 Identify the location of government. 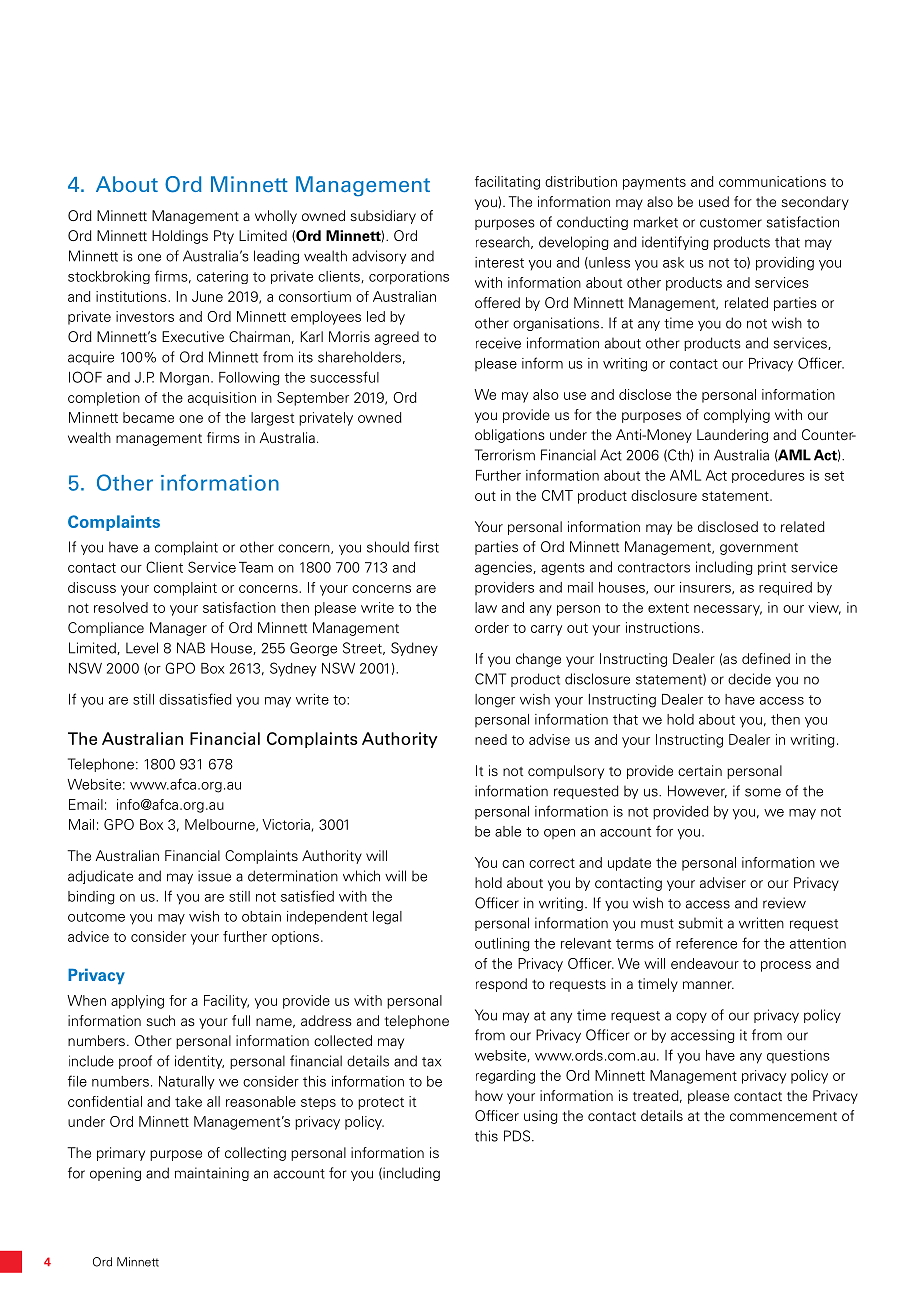
(759, 549).
